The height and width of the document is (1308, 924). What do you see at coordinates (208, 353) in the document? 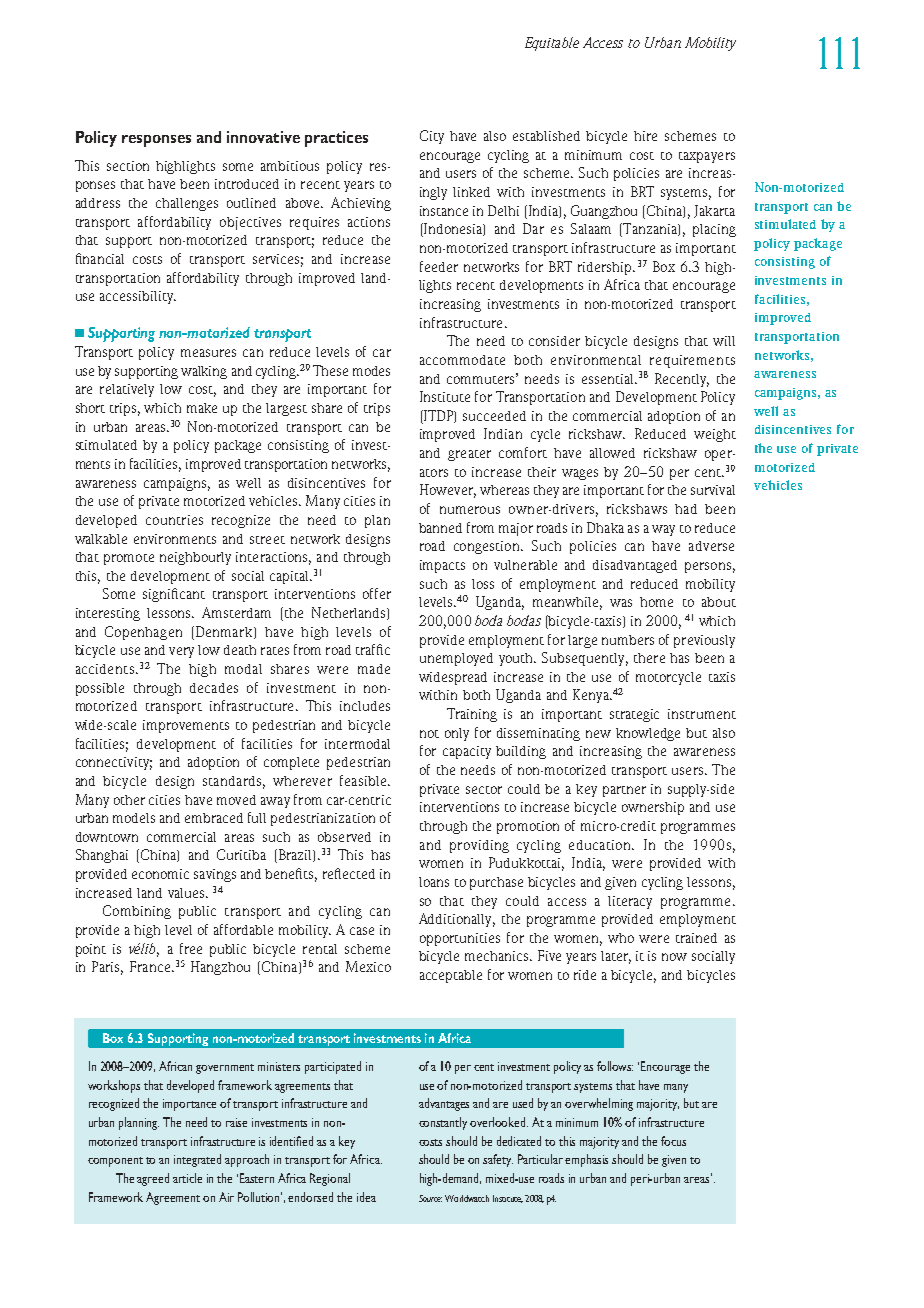
I see `measures` at bounding box center [208, 353].
